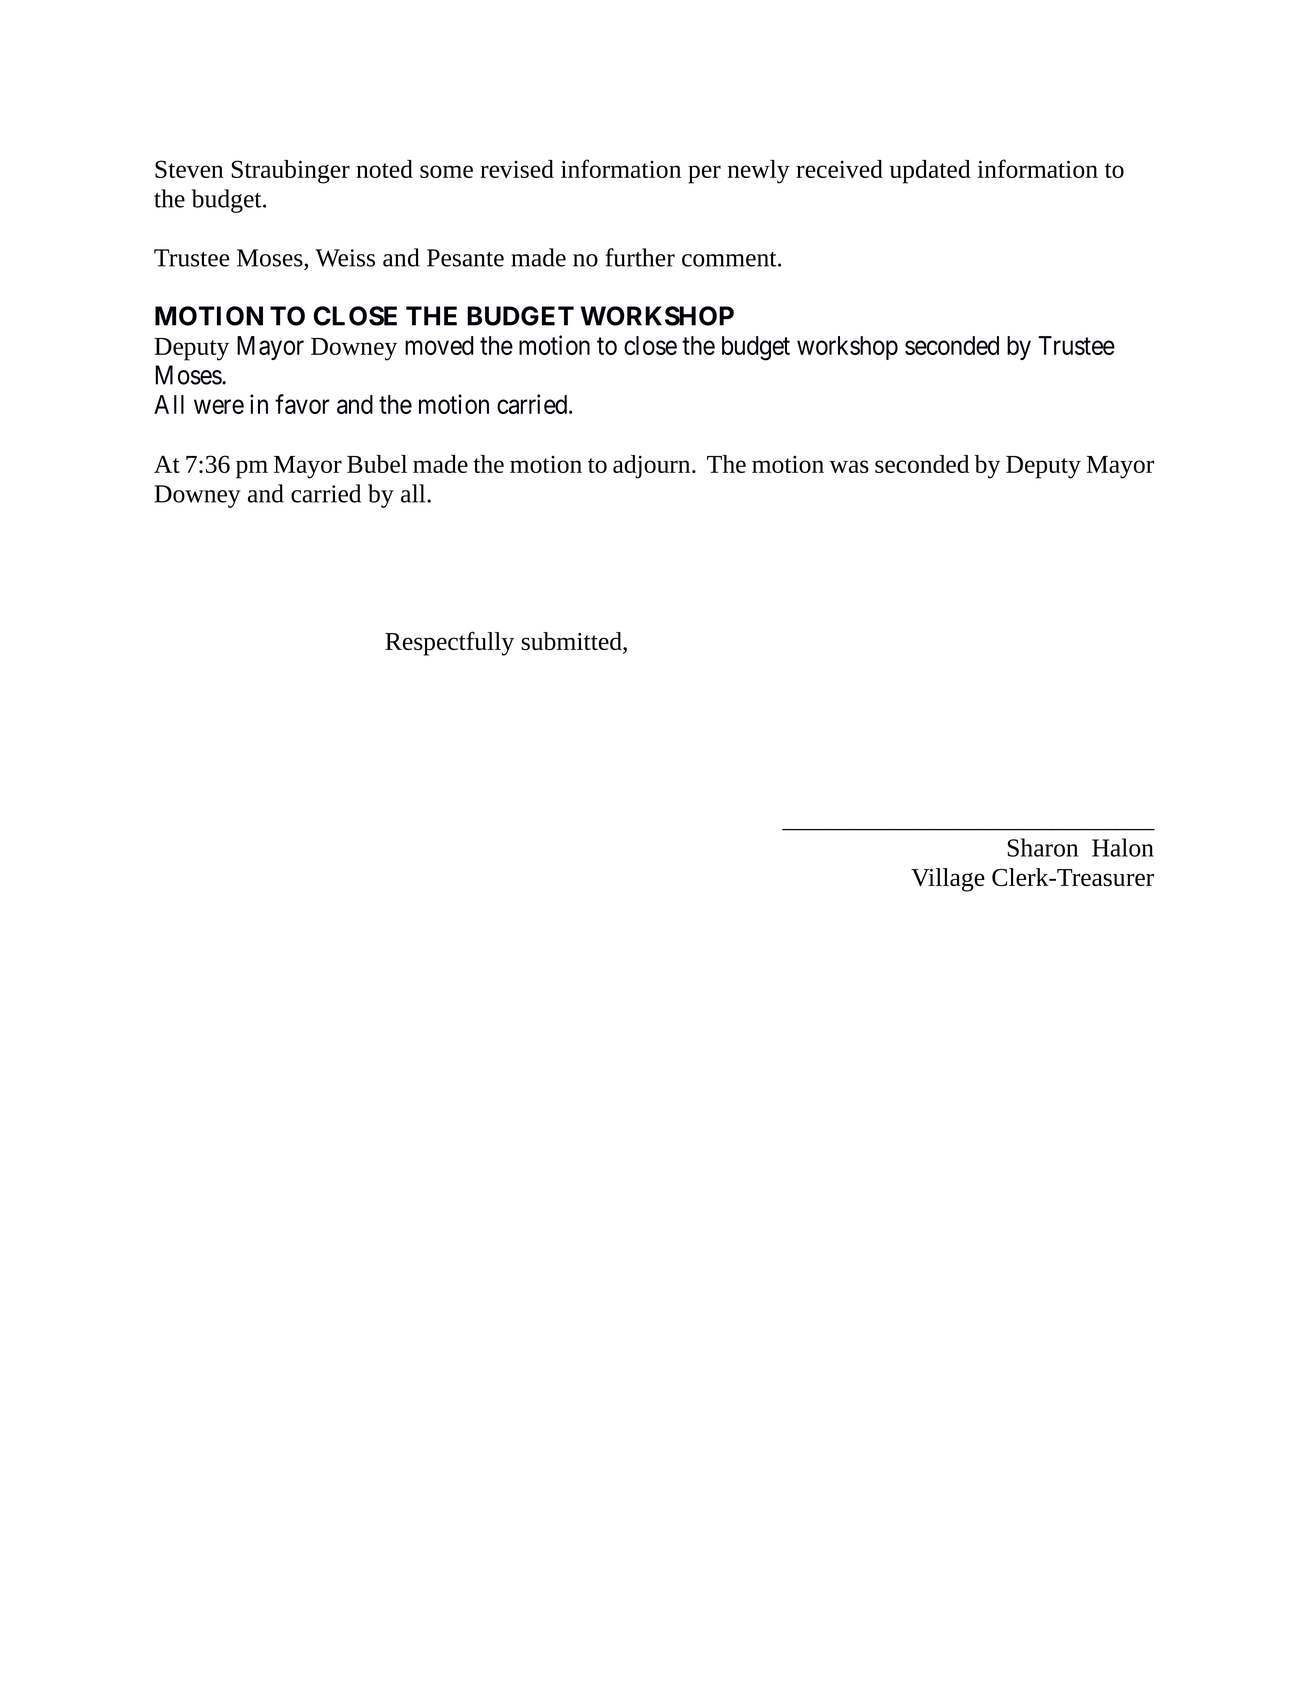 The height and width of the screenshot is (1693, 1308). Describe the element at coordinates (302, 404) in the screenshot. I see `favor` at that location.
